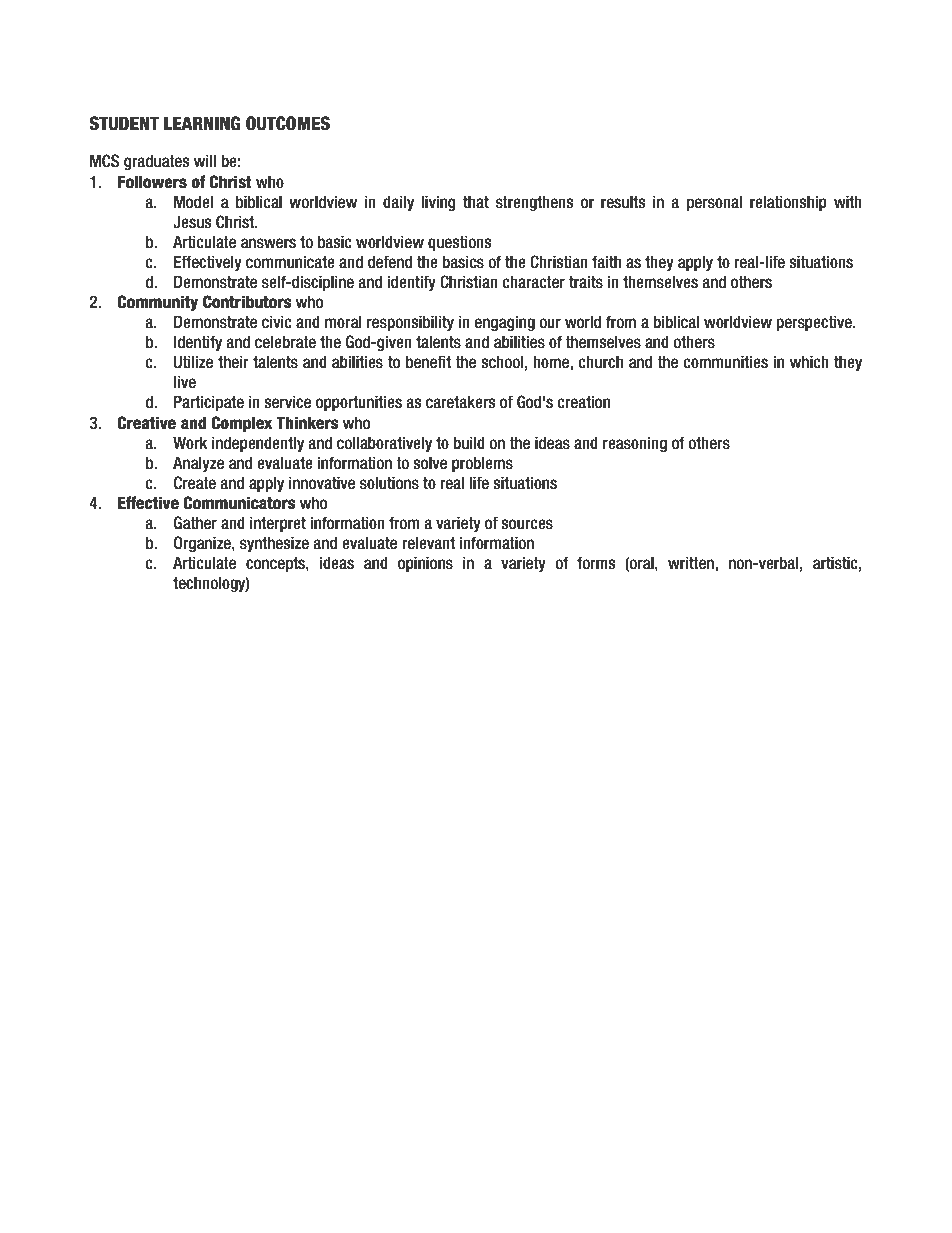 This document has height=1233, width=952. What do you see at coordinates (192, 222) in the document?
I see `Jesus` at bounding box center [192, 222].
